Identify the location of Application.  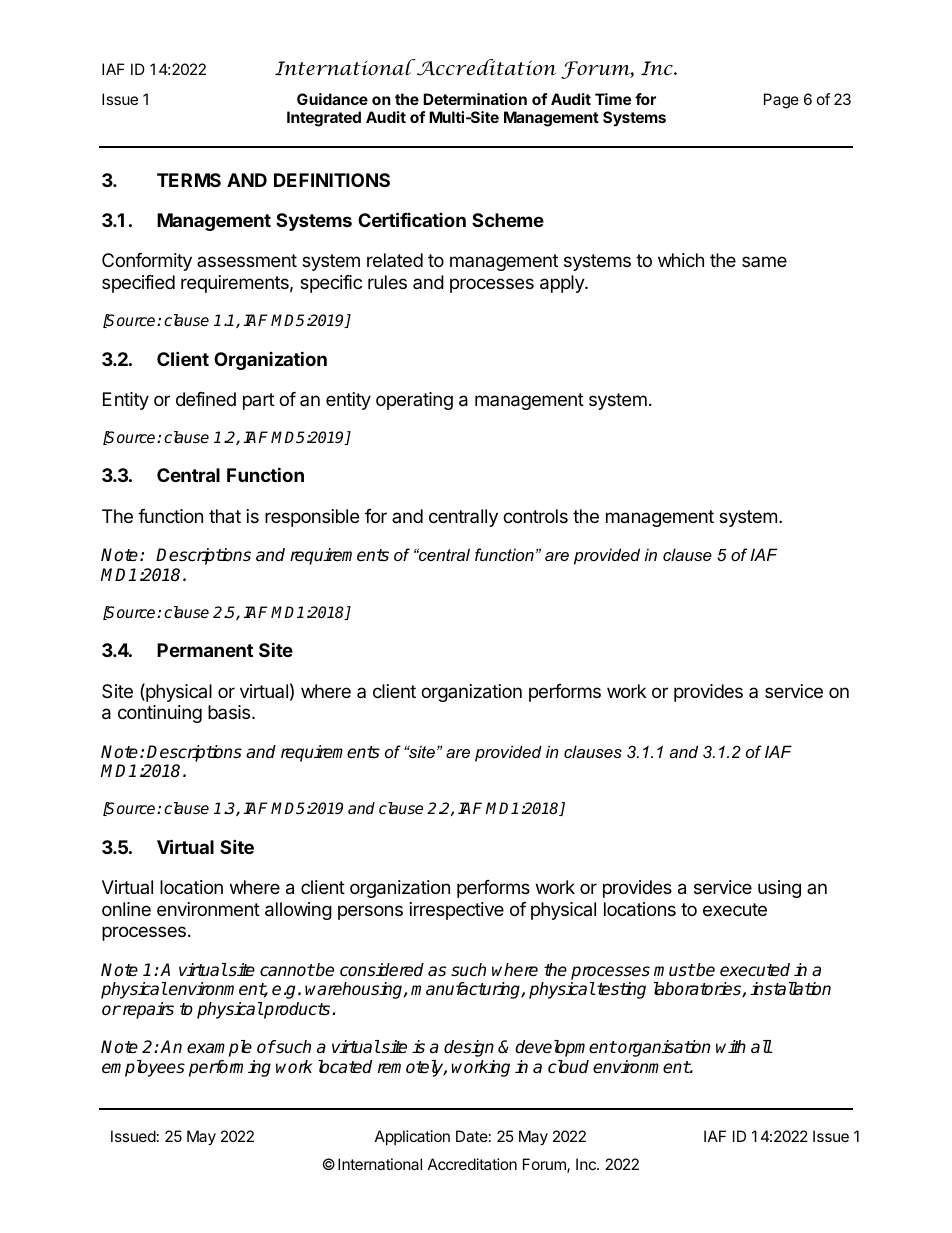
(412, 1137).
